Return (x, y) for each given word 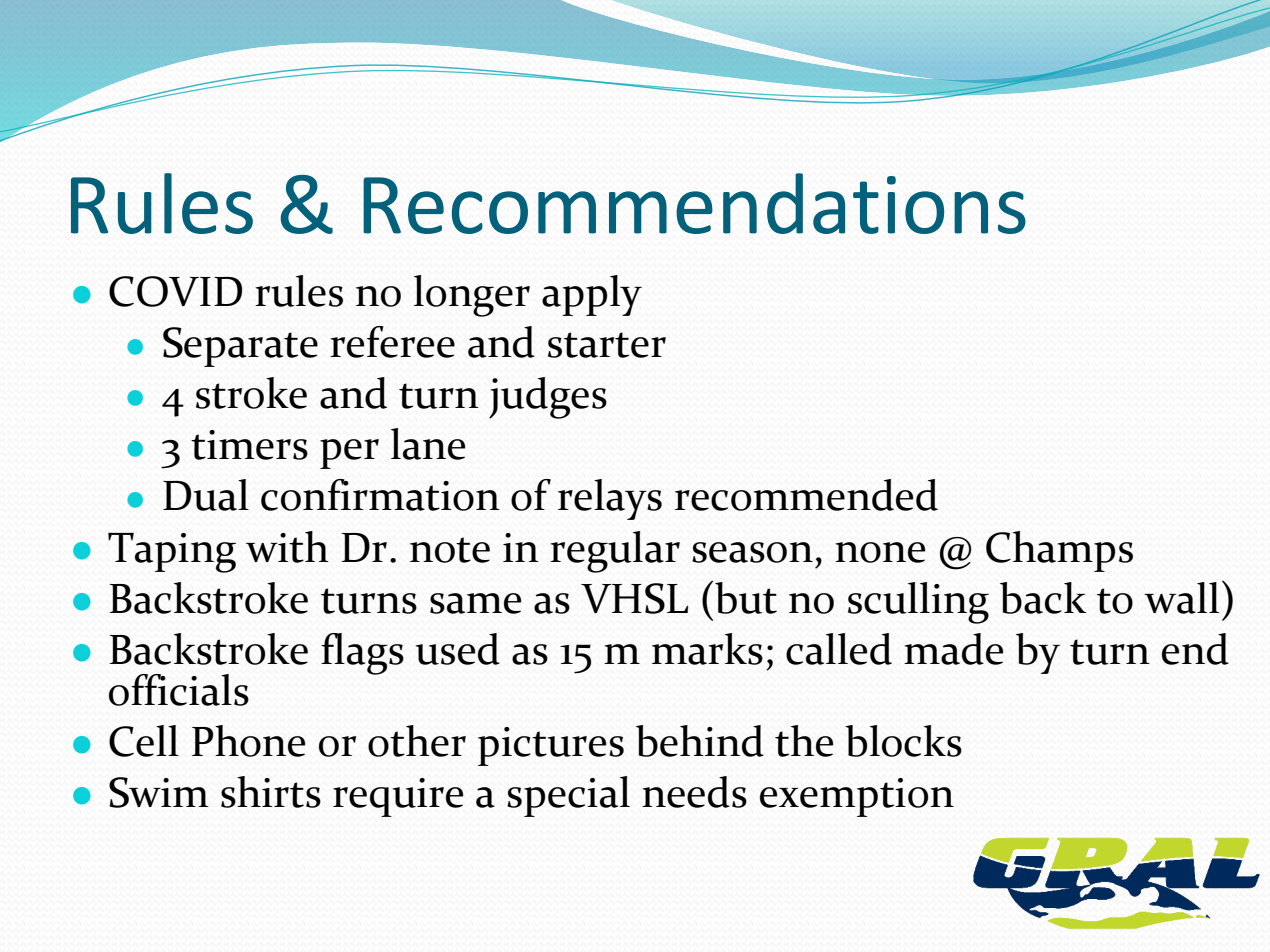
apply (592, 295)
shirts (271, 792)
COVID (175, 291)
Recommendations (694, 203)
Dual (206, 495)
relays (610, 499)
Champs (1059, 551)
